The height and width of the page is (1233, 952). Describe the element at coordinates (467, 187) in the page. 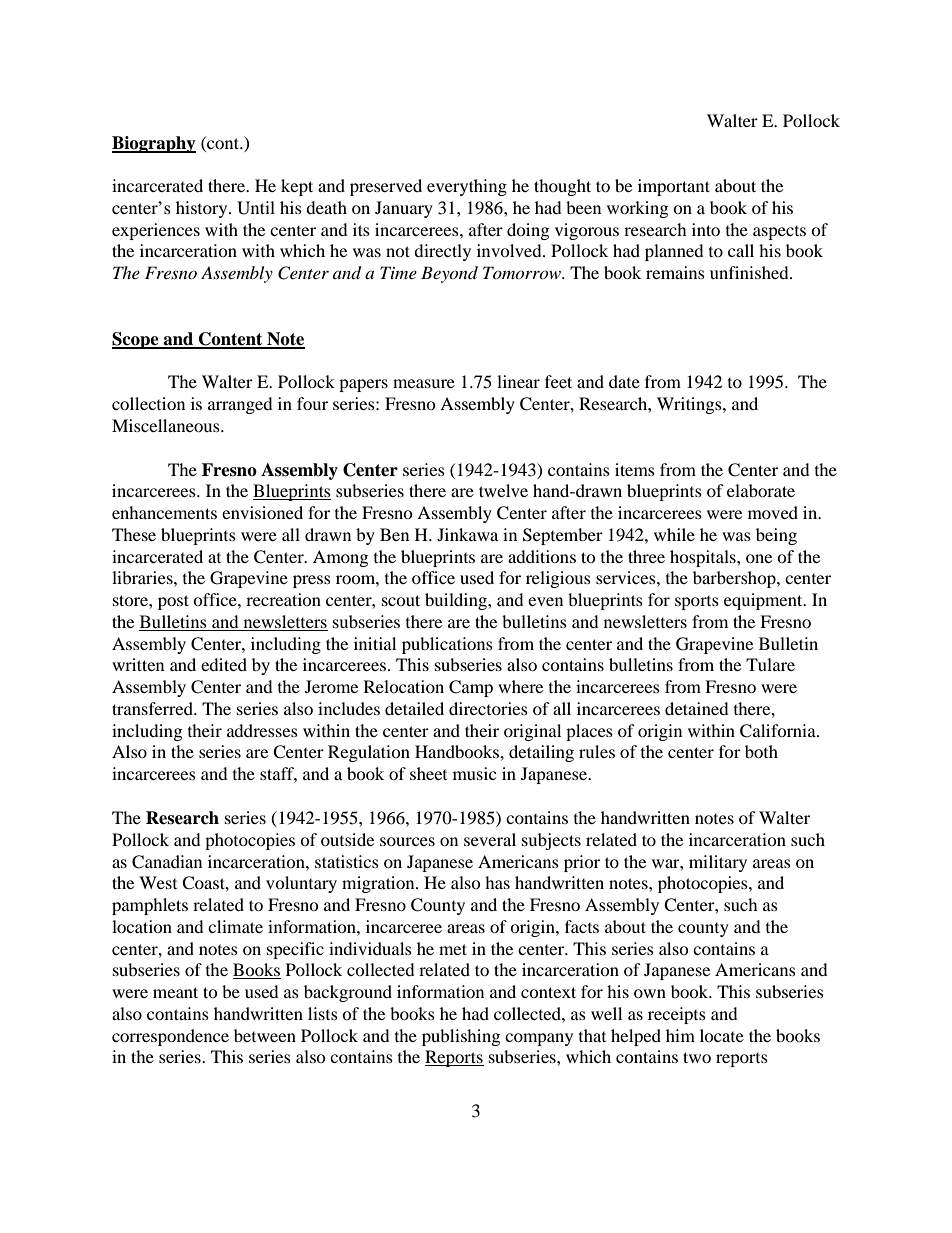

I see `everything` at that location.
